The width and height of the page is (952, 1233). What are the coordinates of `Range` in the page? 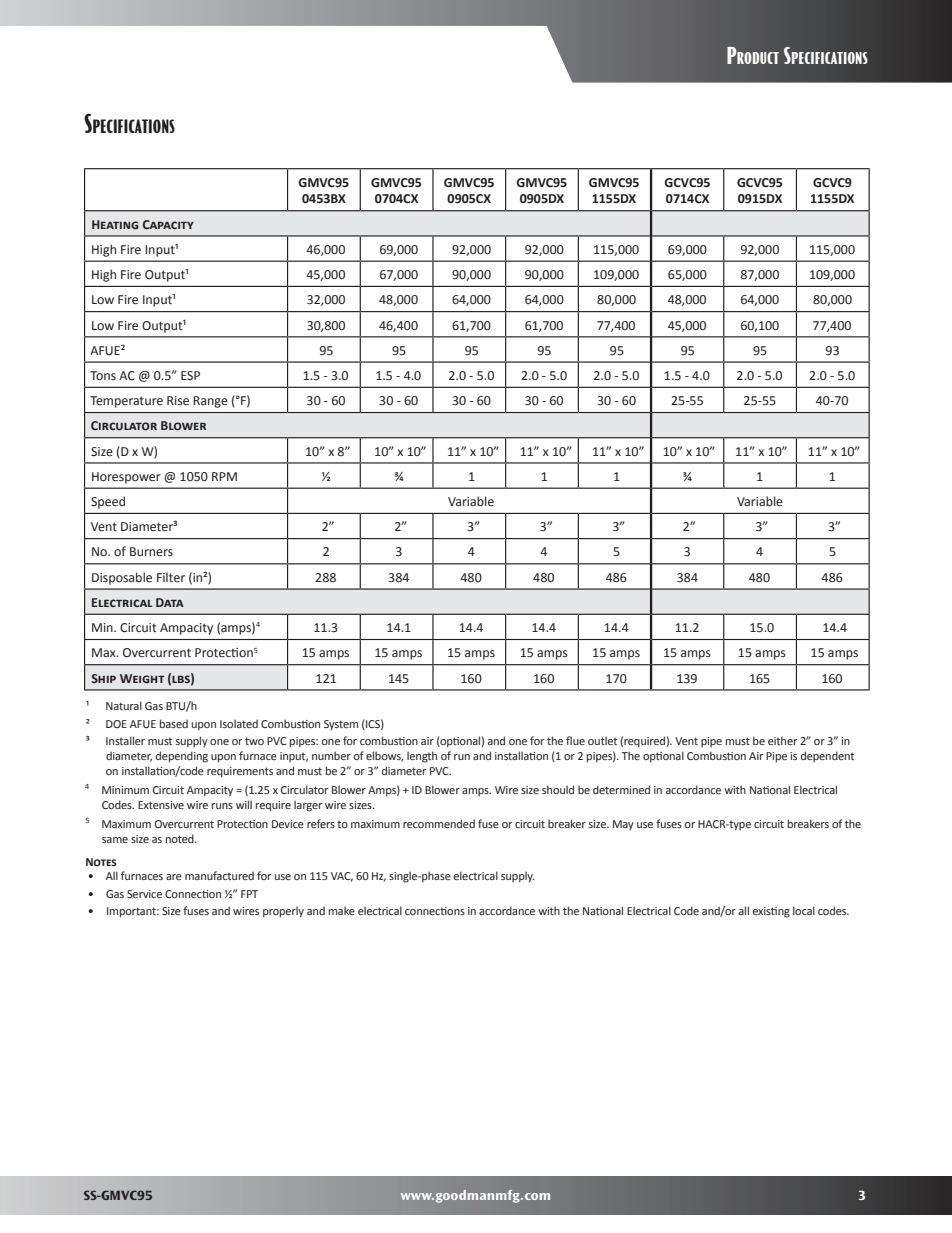 It's located at (210, 402).
